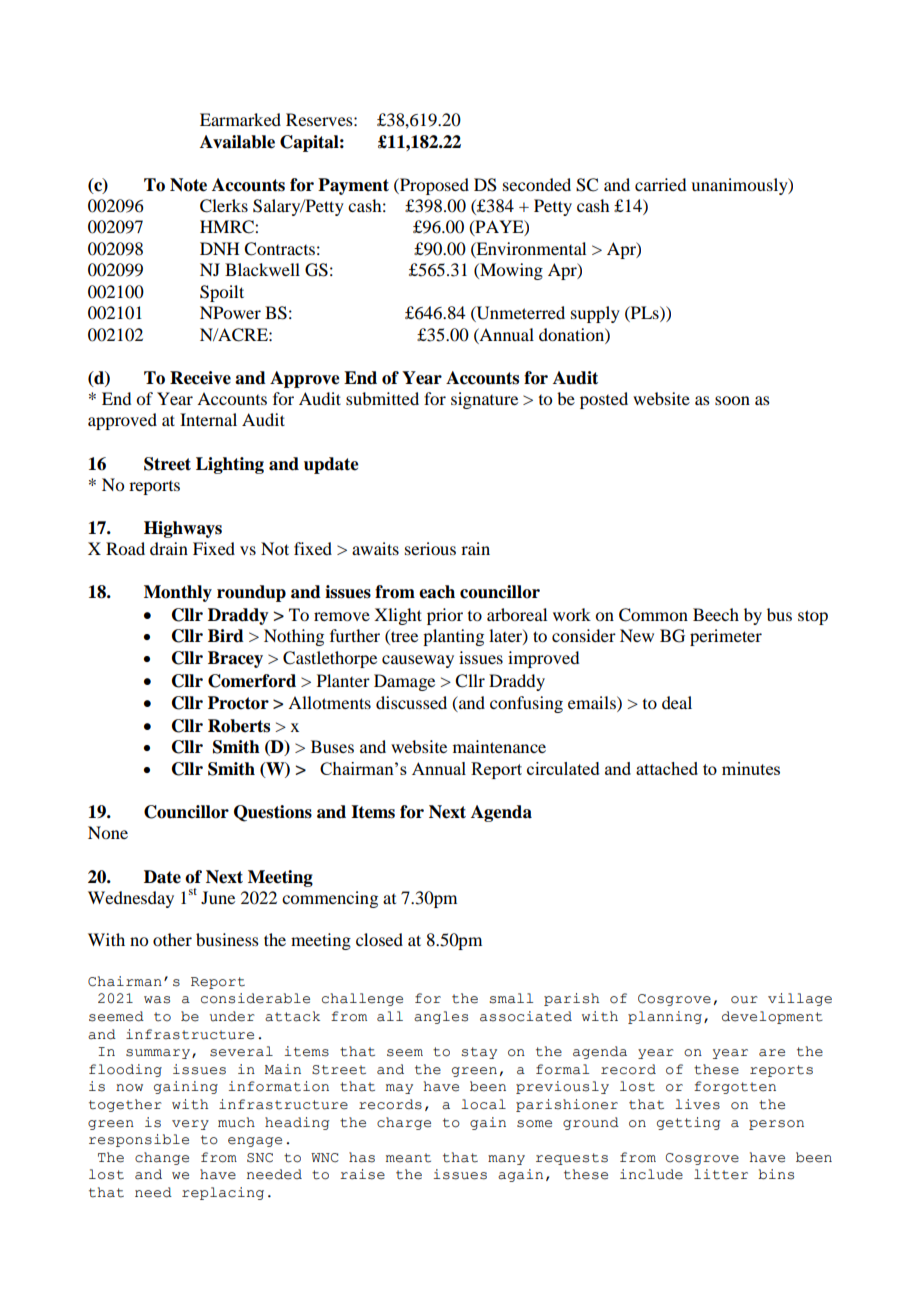  I want to click on perimeter, so click(726, 637).
